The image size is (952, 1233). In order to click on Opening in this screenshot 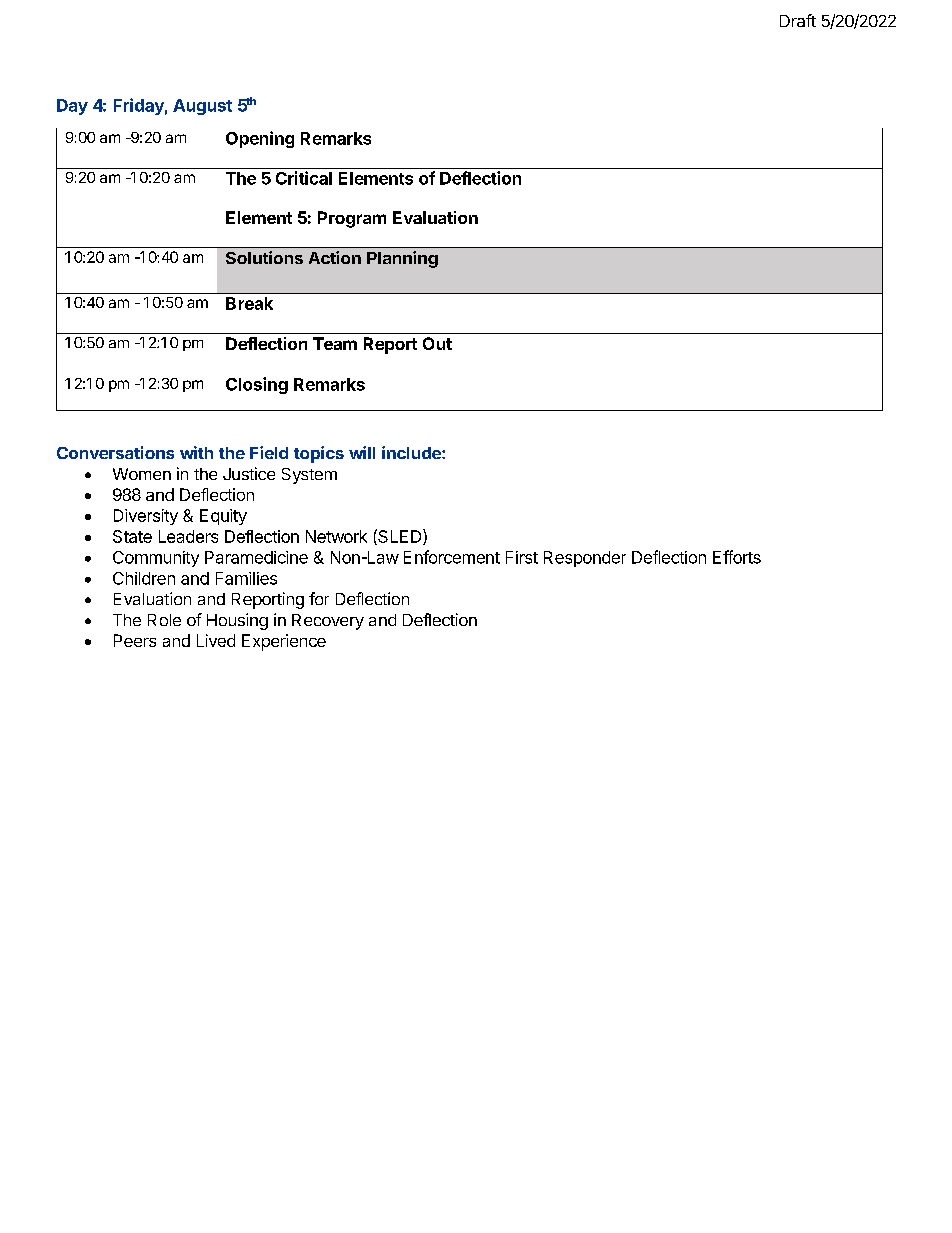, I will do `click(260, 139)`.
